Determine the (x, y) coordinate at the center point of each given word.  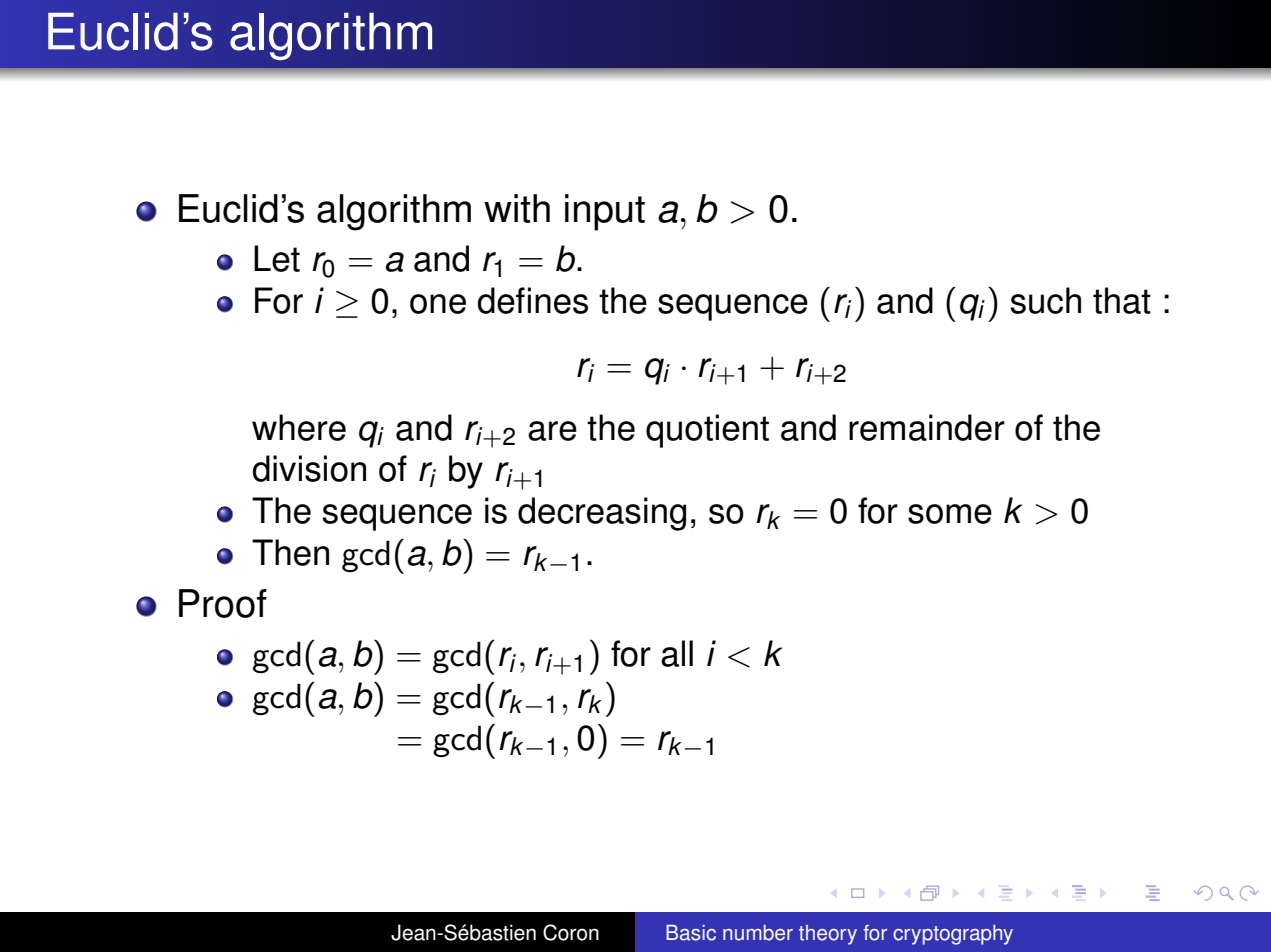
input (605, 212)
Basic (691, 933)
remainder (927, 427)
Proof (223, 603)
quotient (707, 431)
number (758, 933)
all (677, 653)
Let (277, 258)
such (1046, 300)
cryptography (953, 935)
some (950, 514)
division (309, 468)
